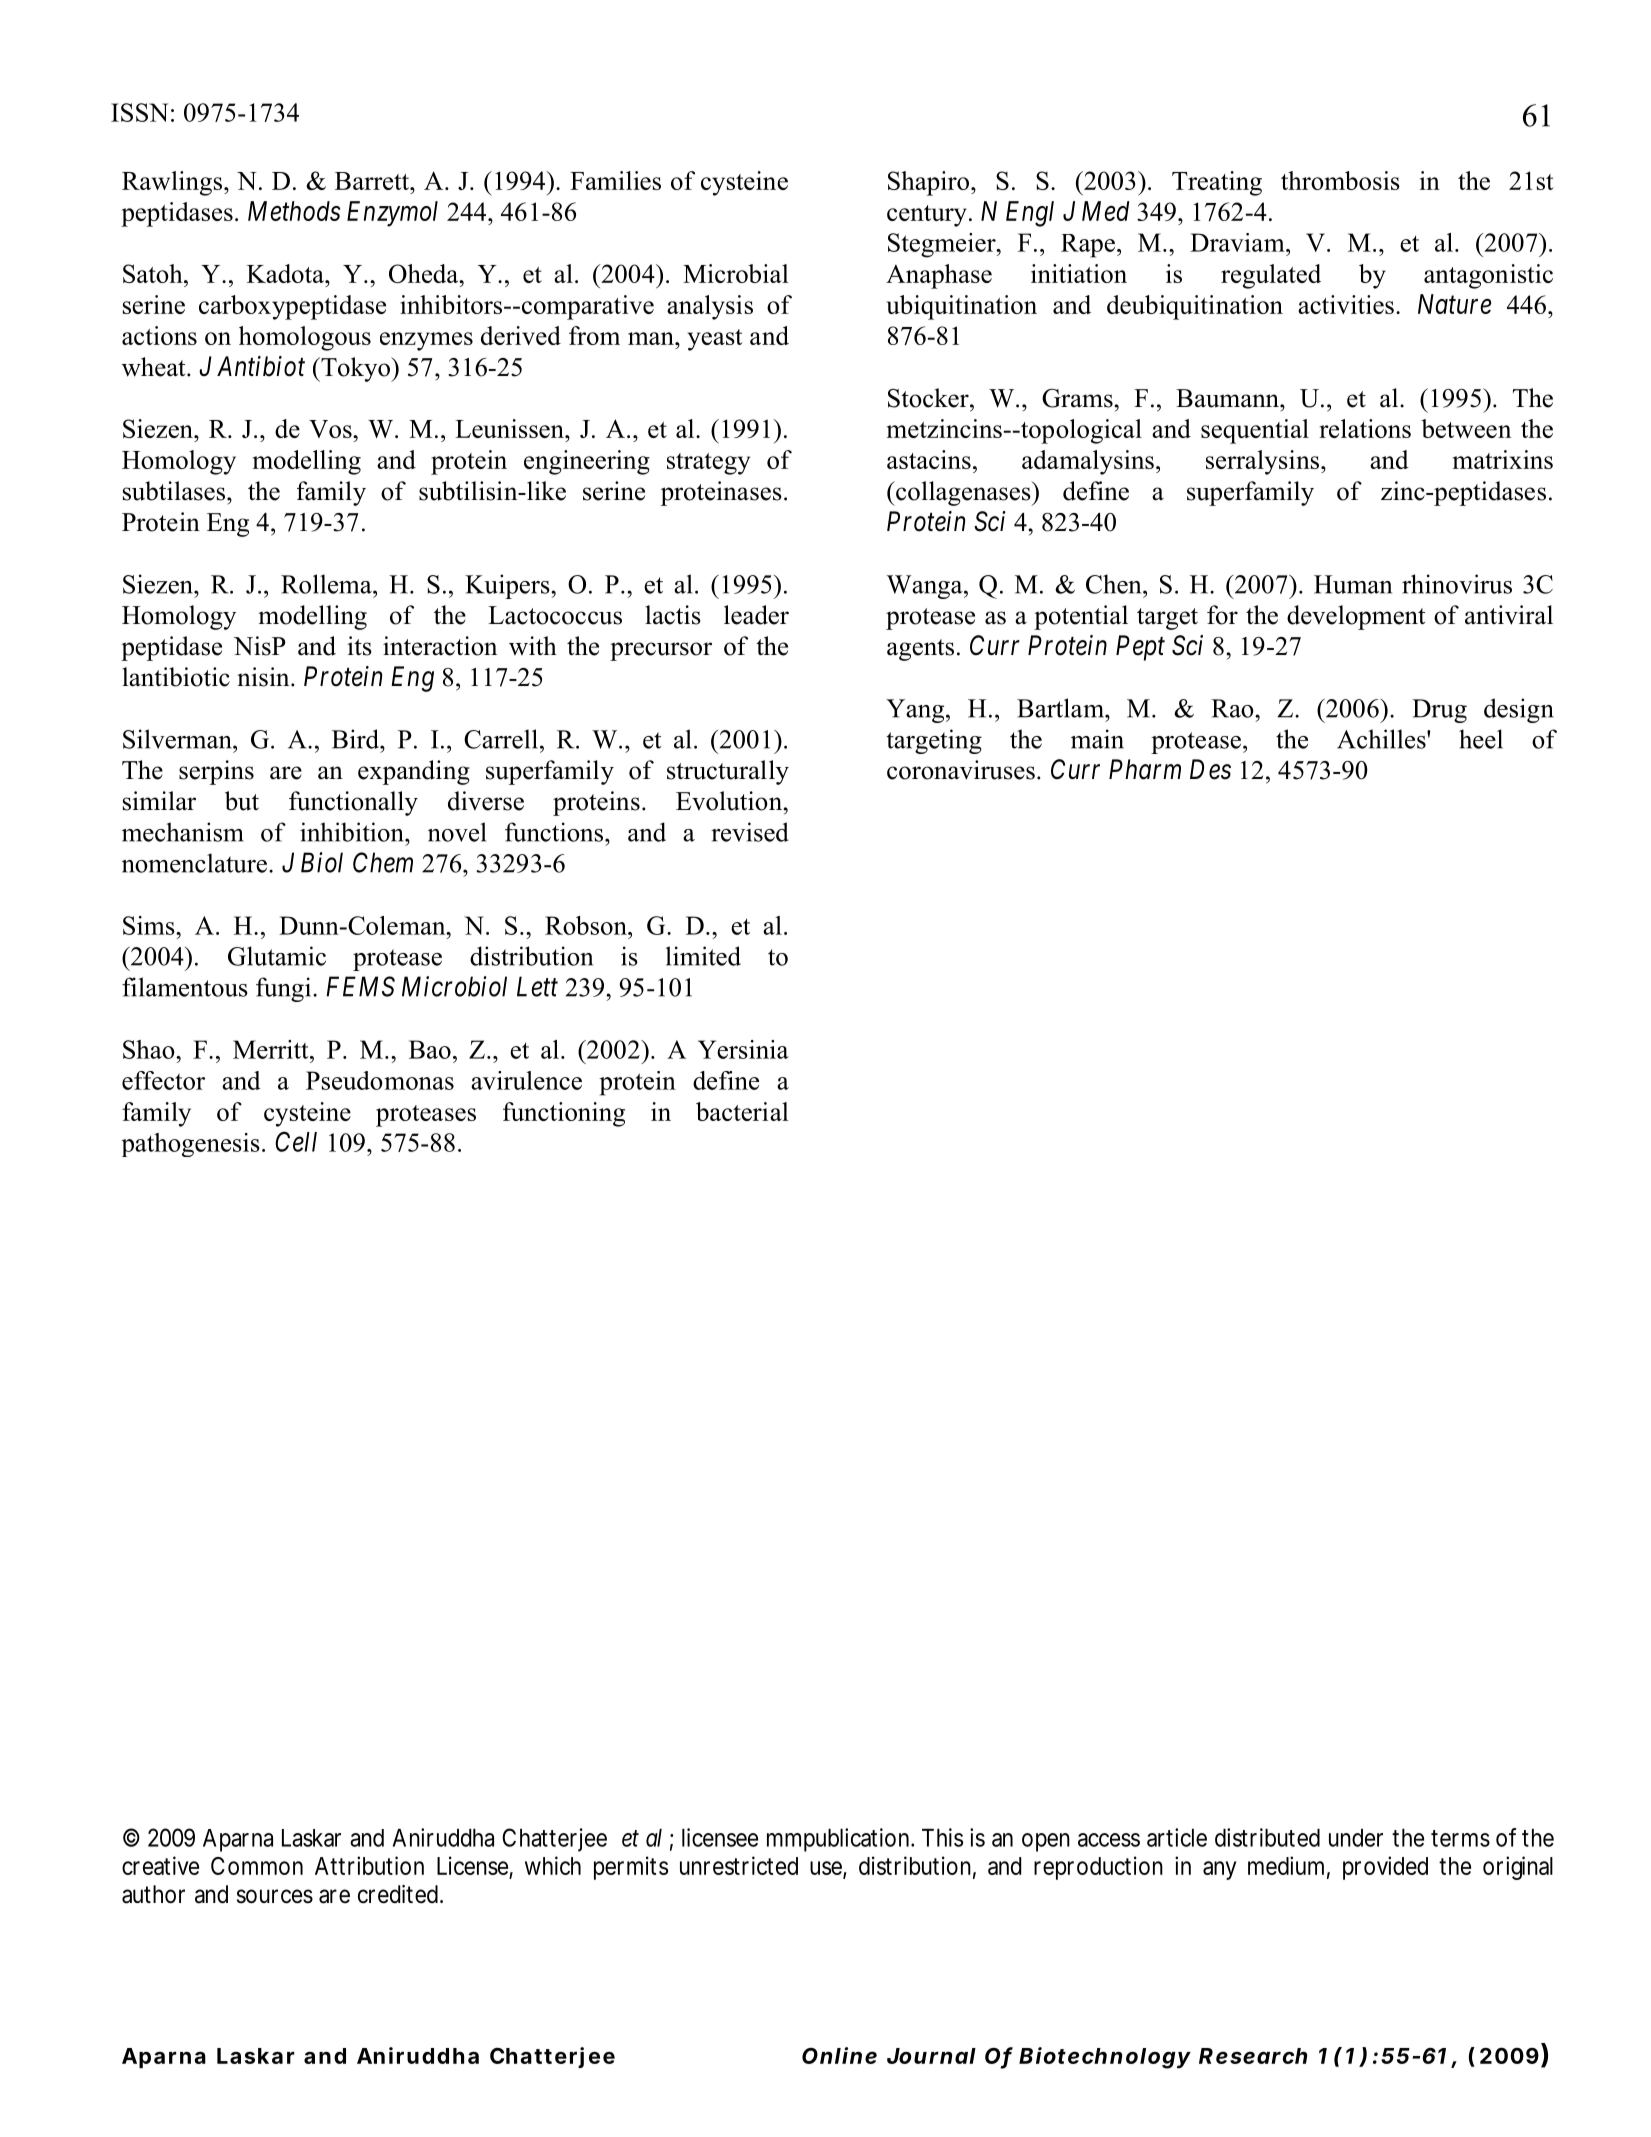  I want to click on bacterial, so click(742, 1111).
